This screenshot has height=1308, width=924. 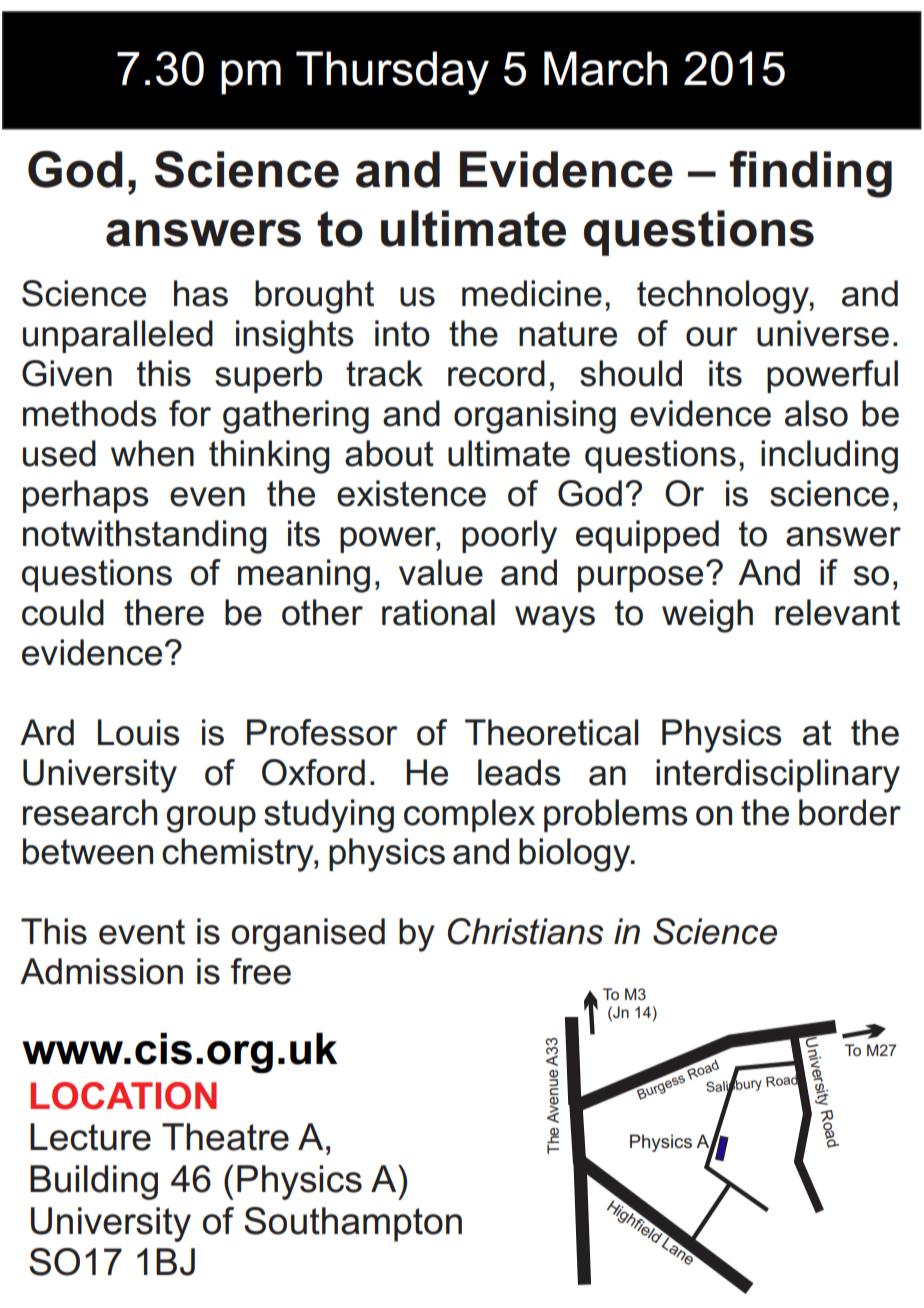 I want to click on Building, so click(x=94, y=1182).
